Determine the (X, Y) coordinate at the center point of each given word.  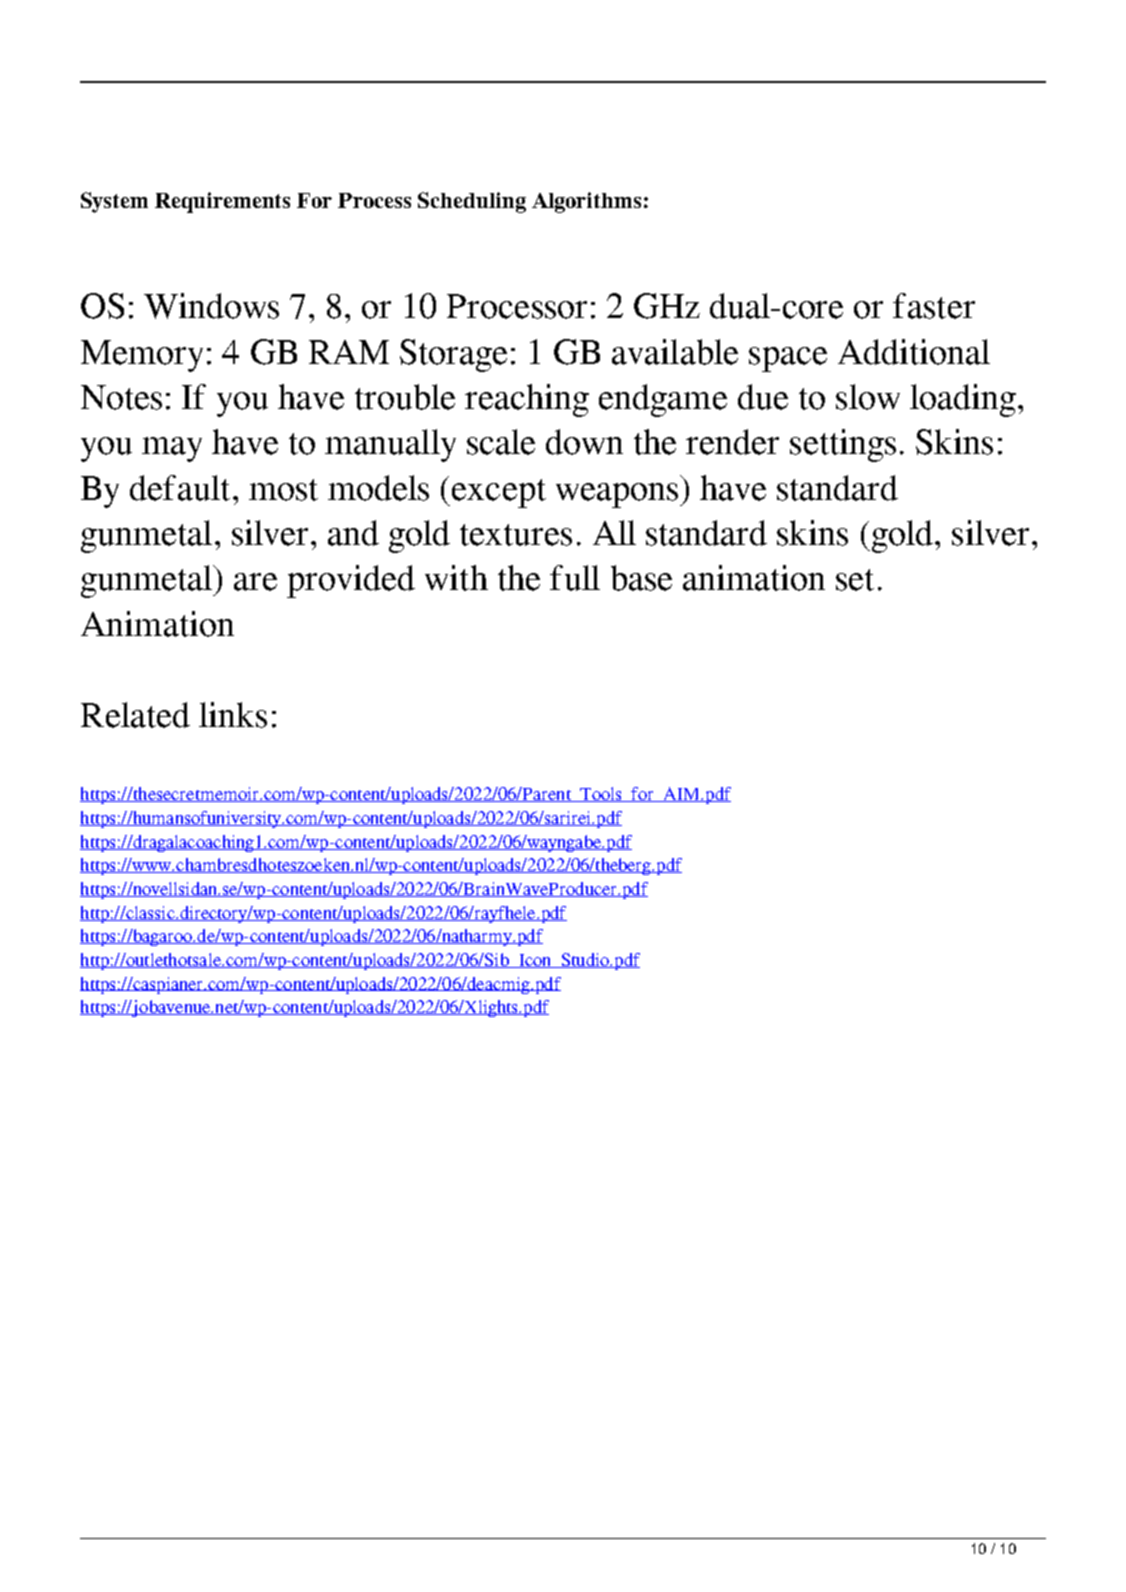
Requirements (222, 202)
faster (934, 306)
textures (516, 535)
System (114, 202)
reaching (527, 400)
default (180, 488)
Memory (142, 356)
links (233, 715)
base (641, 578)
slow (868, 397)
